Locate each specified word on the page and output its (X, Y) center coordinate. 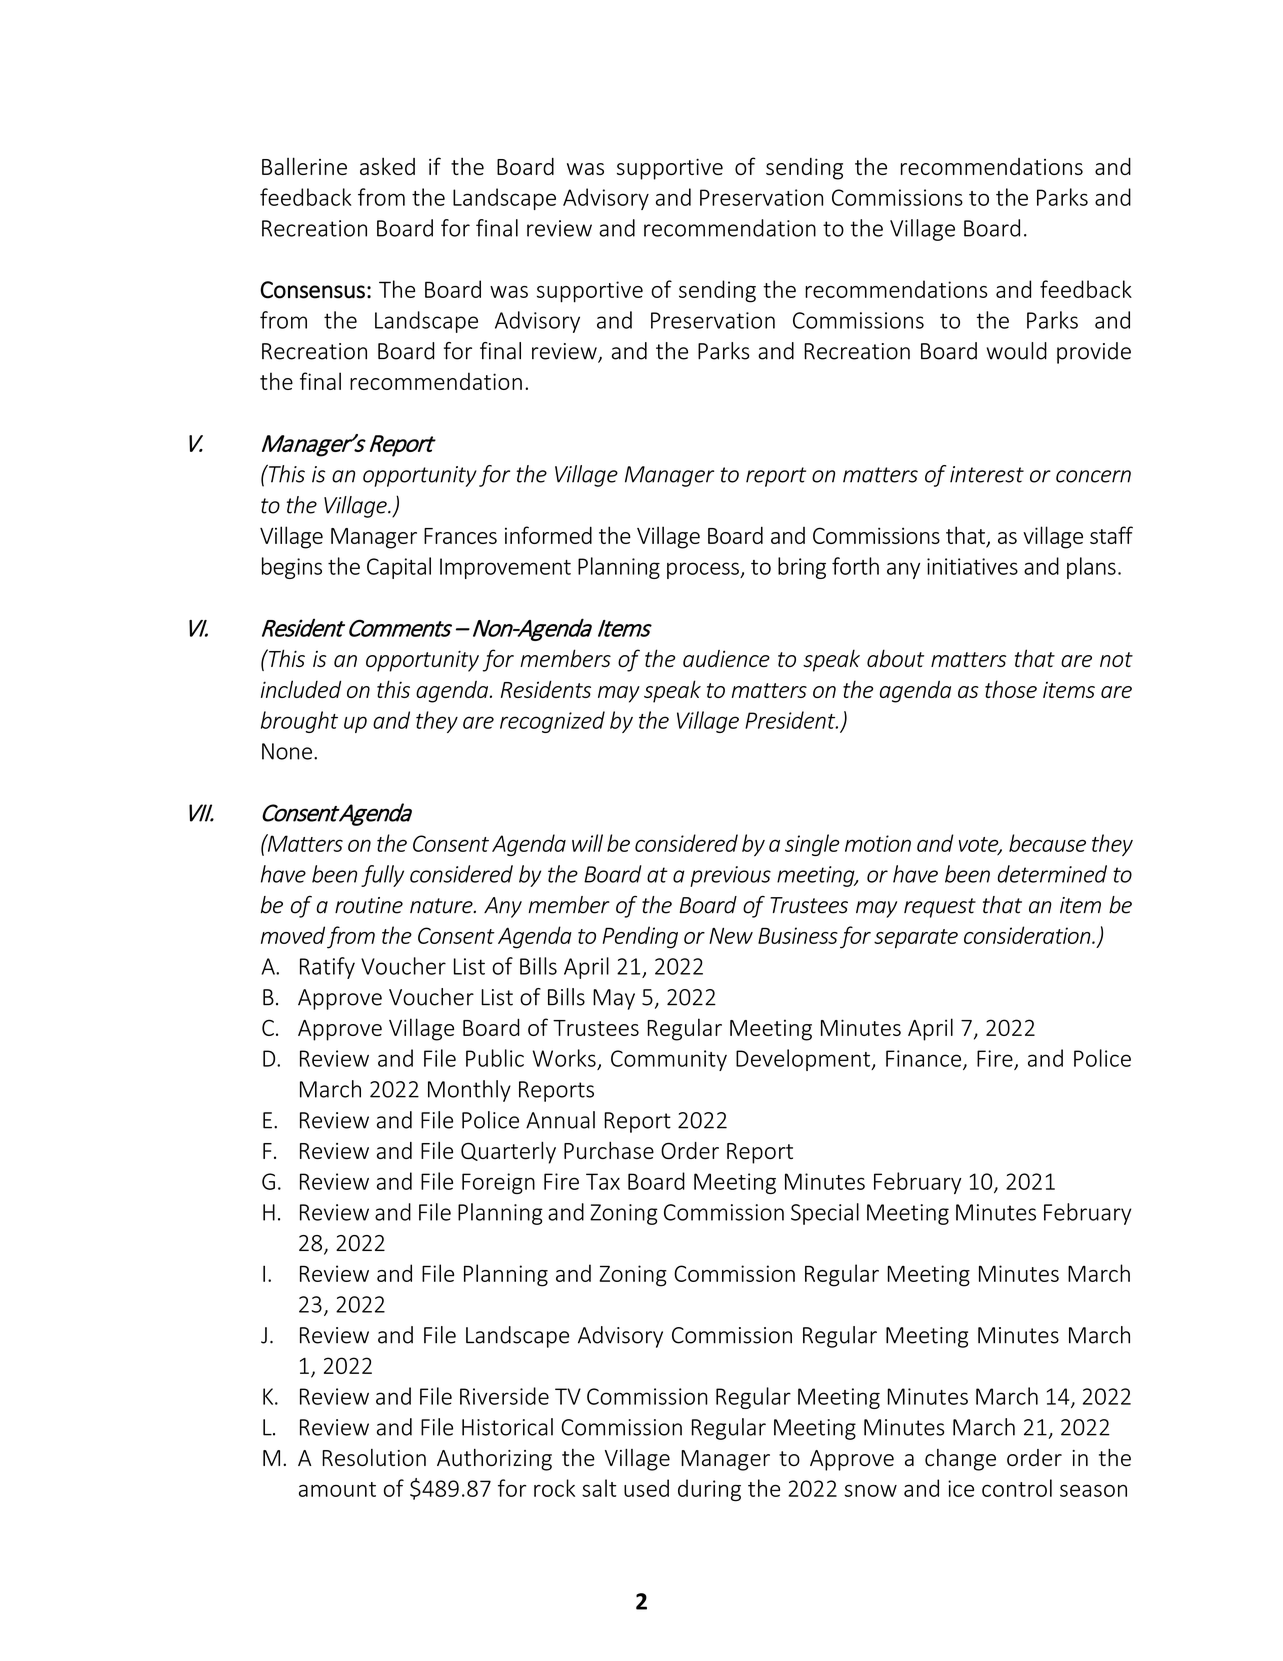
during (709, 1490)
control (1017, 1488)
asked (387, 166)
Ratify (327, 968)
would (1017, 351)
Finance (925, 1059)
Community (669, 1060)
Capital (399, 568)
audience (726, 658)
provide (1094, 353)
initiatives (972, 566)
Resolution (374, 1458)
